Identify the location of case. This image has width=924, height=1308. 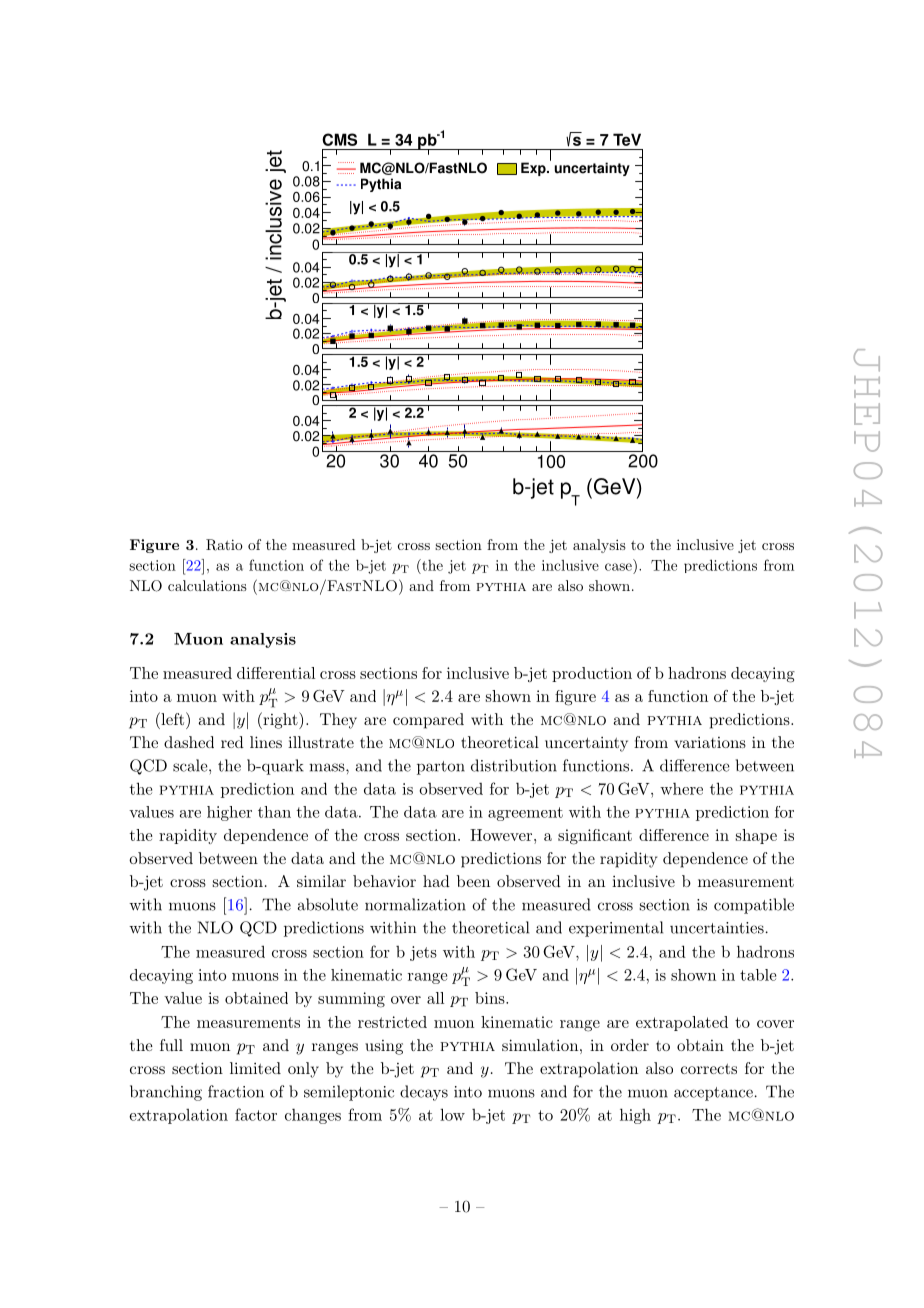
(618, 567).
